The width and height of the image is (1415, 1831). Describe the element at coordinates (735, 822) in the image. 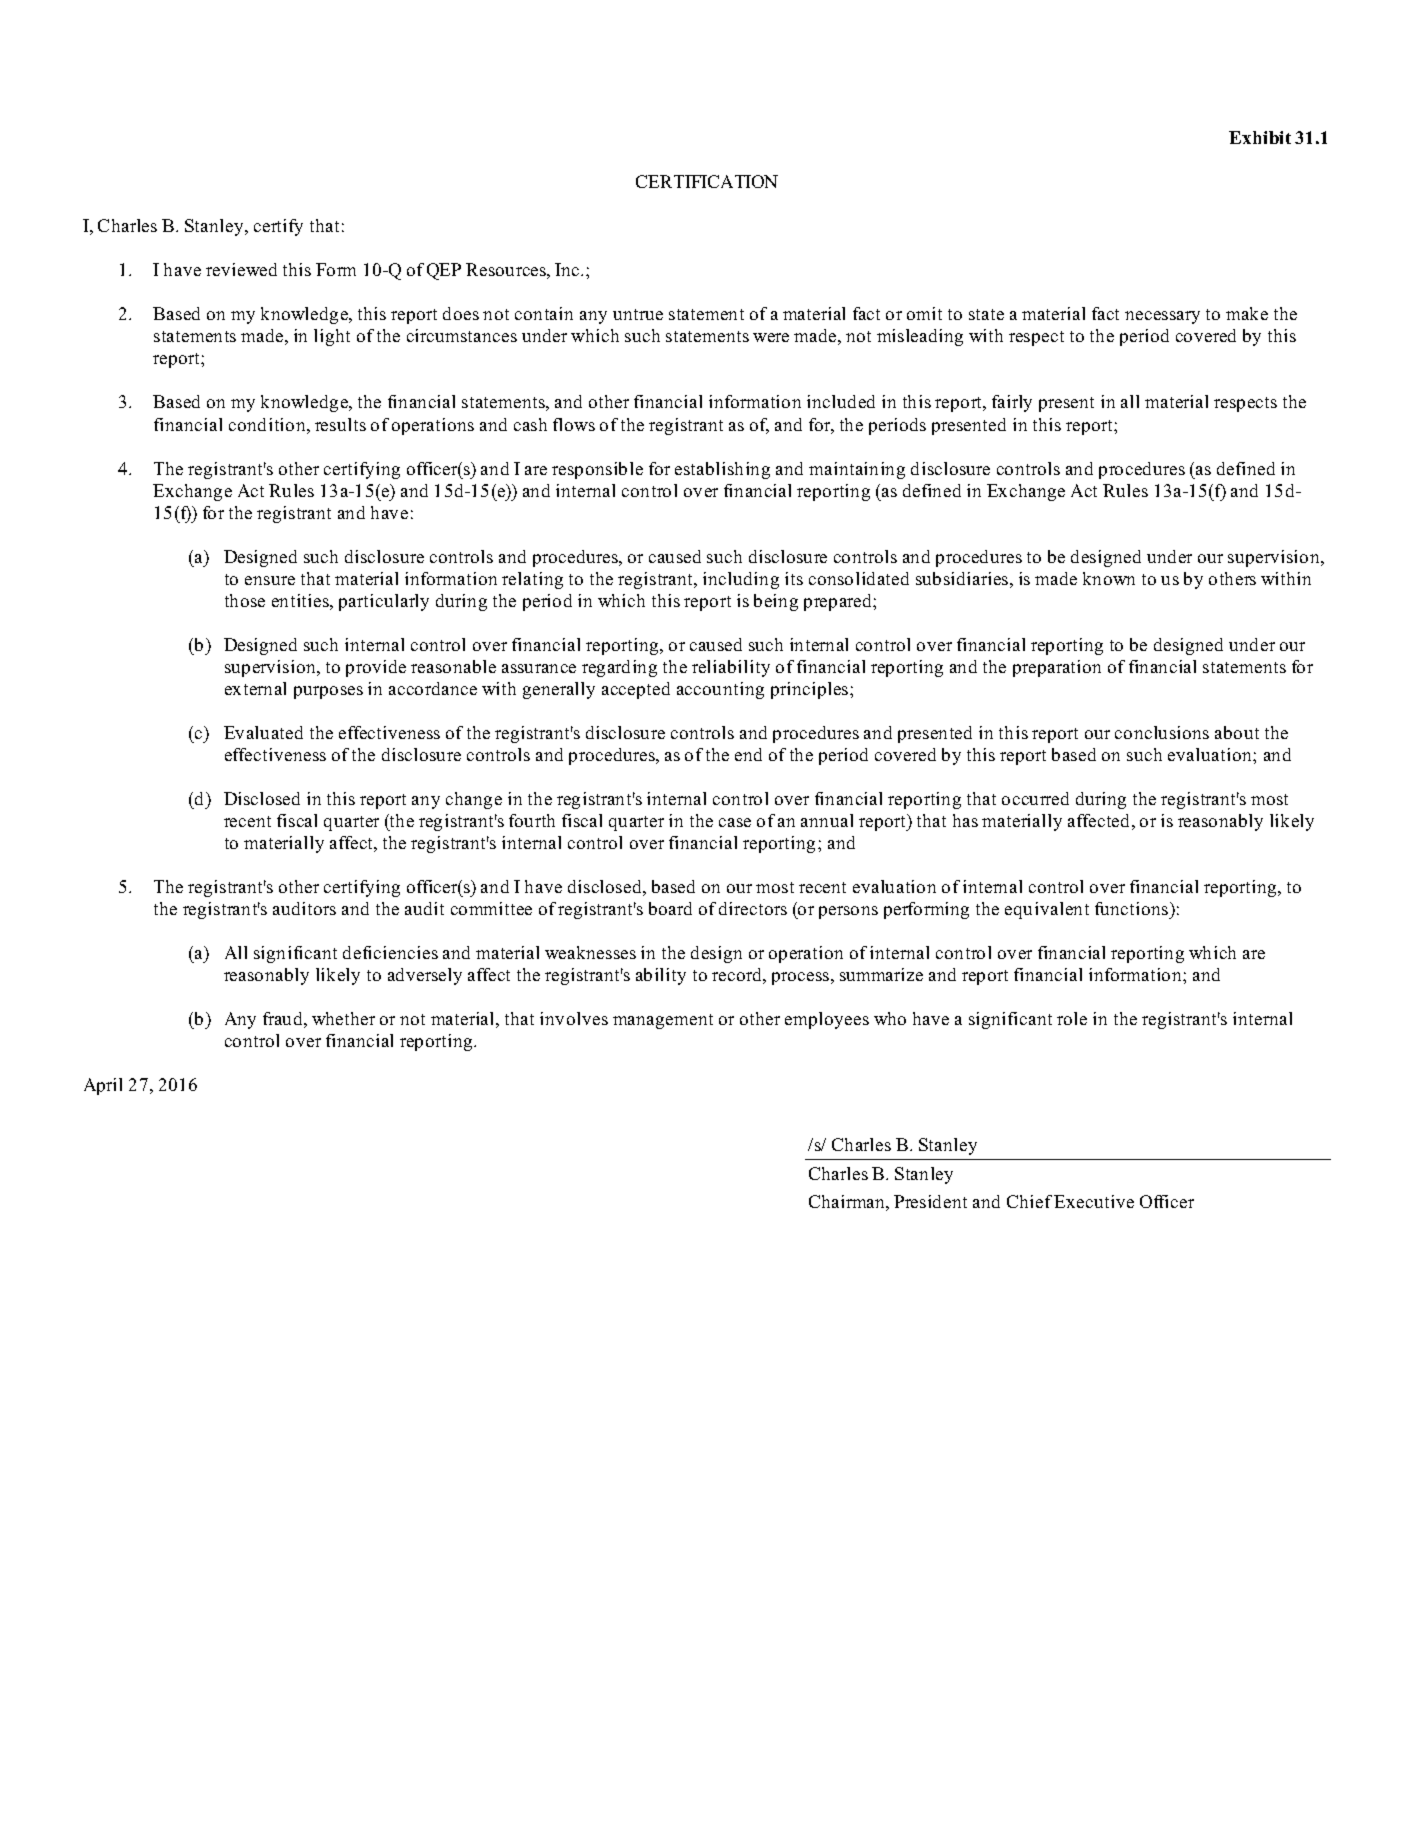

I see `case` at that location.
